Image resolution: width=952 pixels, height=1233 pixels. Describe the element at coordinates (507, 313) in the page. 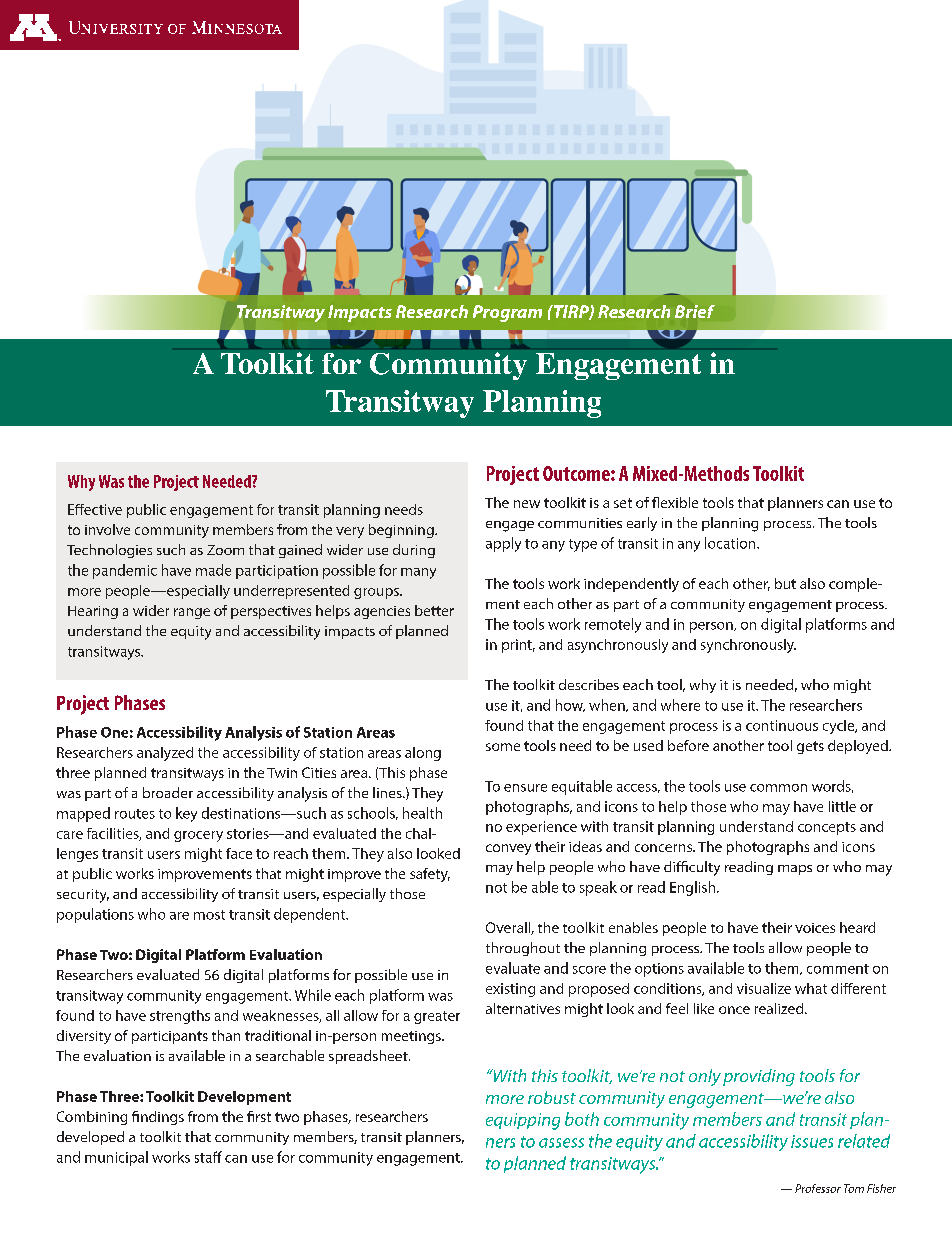

I see `Program` at that location.
